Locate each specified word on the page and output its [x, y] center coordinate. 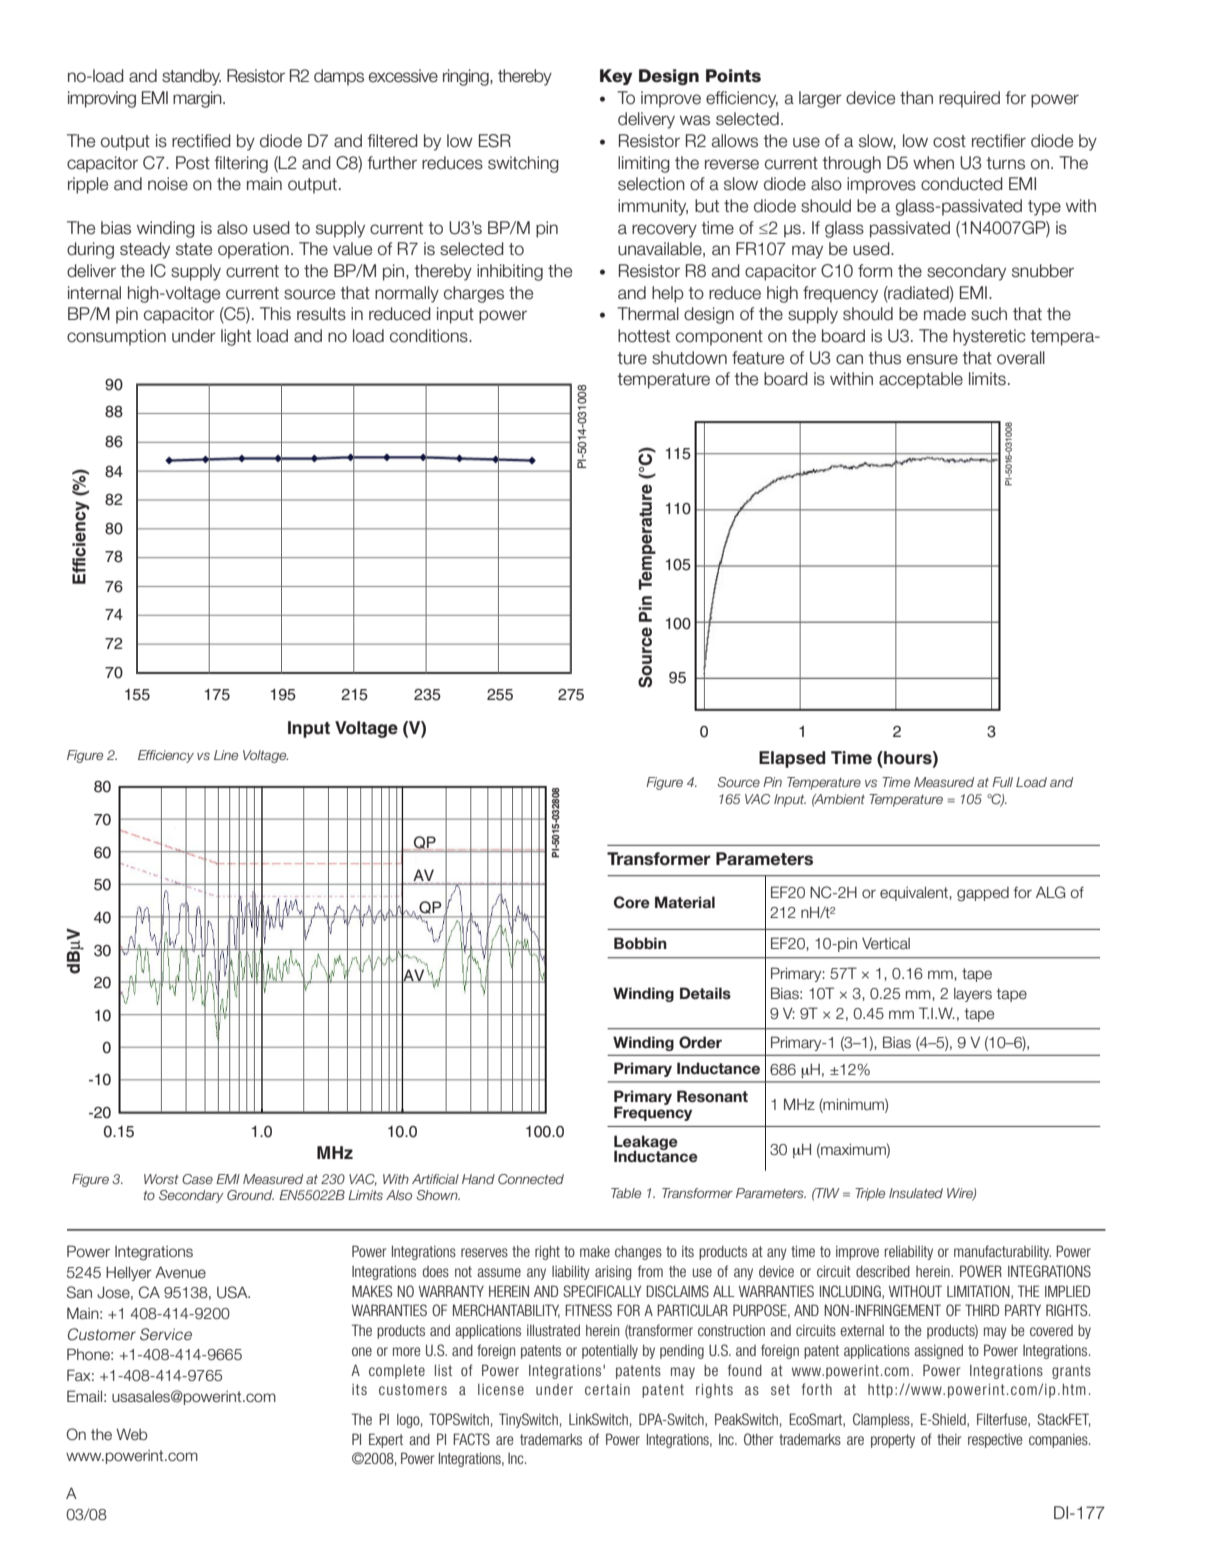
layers [973, 995]
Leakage [646, 1143]
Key [616, 77]
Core [632, 902]
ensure [932, 359]
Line [226, 755]
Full [1002, 782]
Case [197, 1179]
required [969, 99]
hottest [644, 336]
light [236, 337]
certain [607, 1389]
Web [131, 1434]
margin [198, 99]
